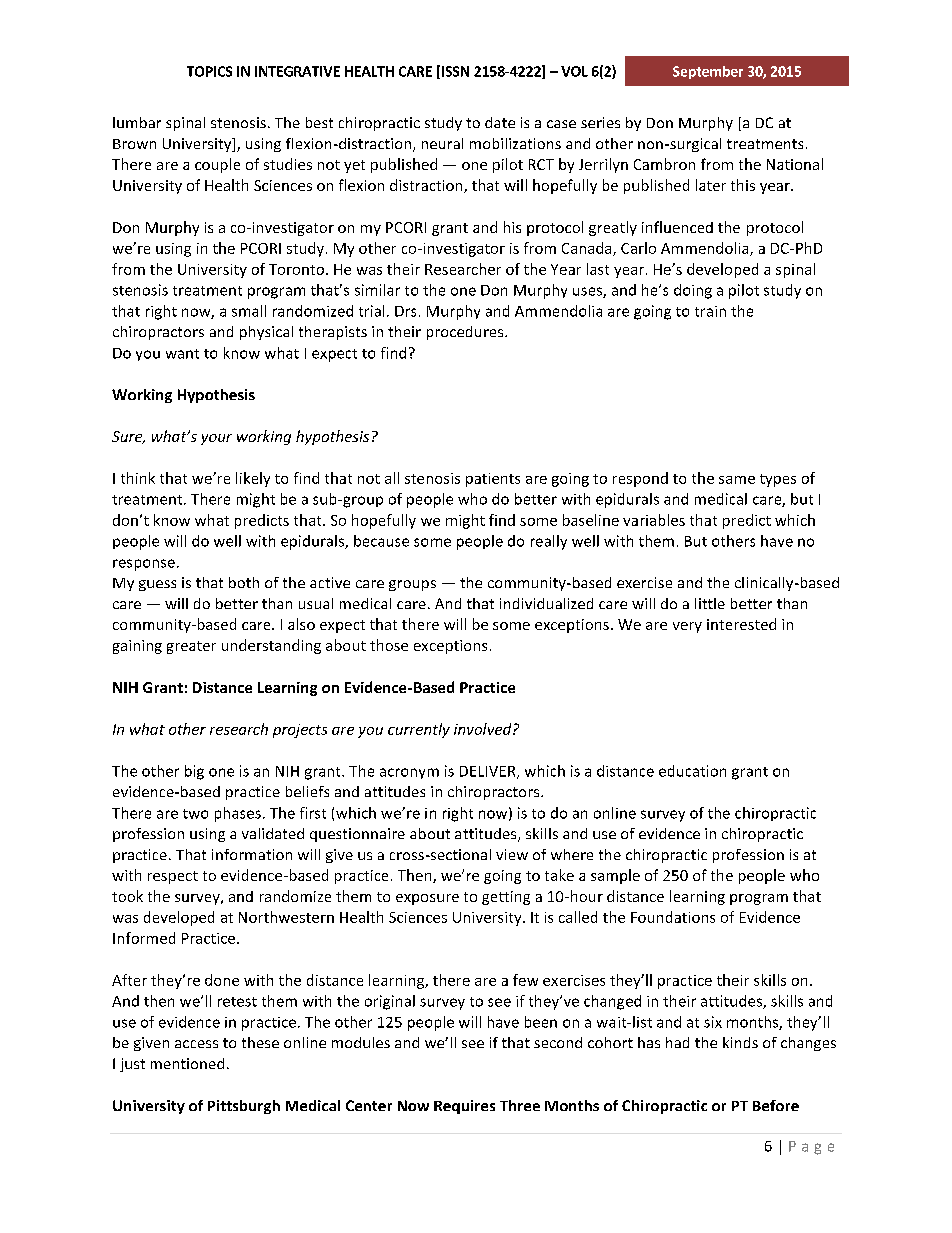 This screenshot has width=952, height=1233. Describe the element at coordinates (442, 143) in the screenshot. I see `neural` at that location.
